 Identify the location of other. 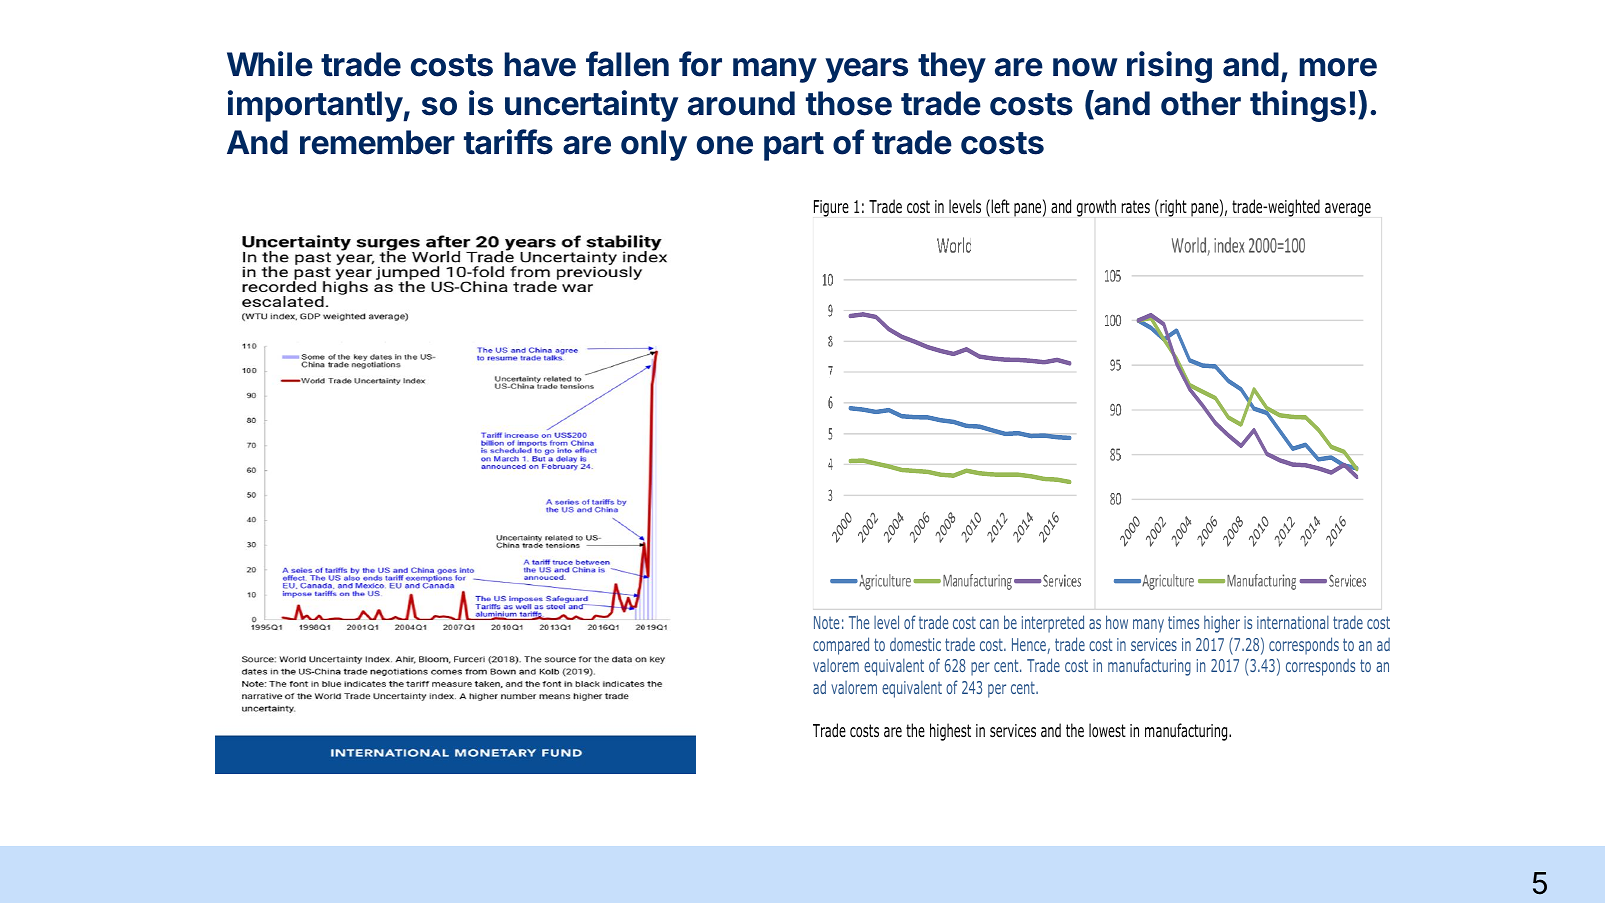
(1201, 103).
